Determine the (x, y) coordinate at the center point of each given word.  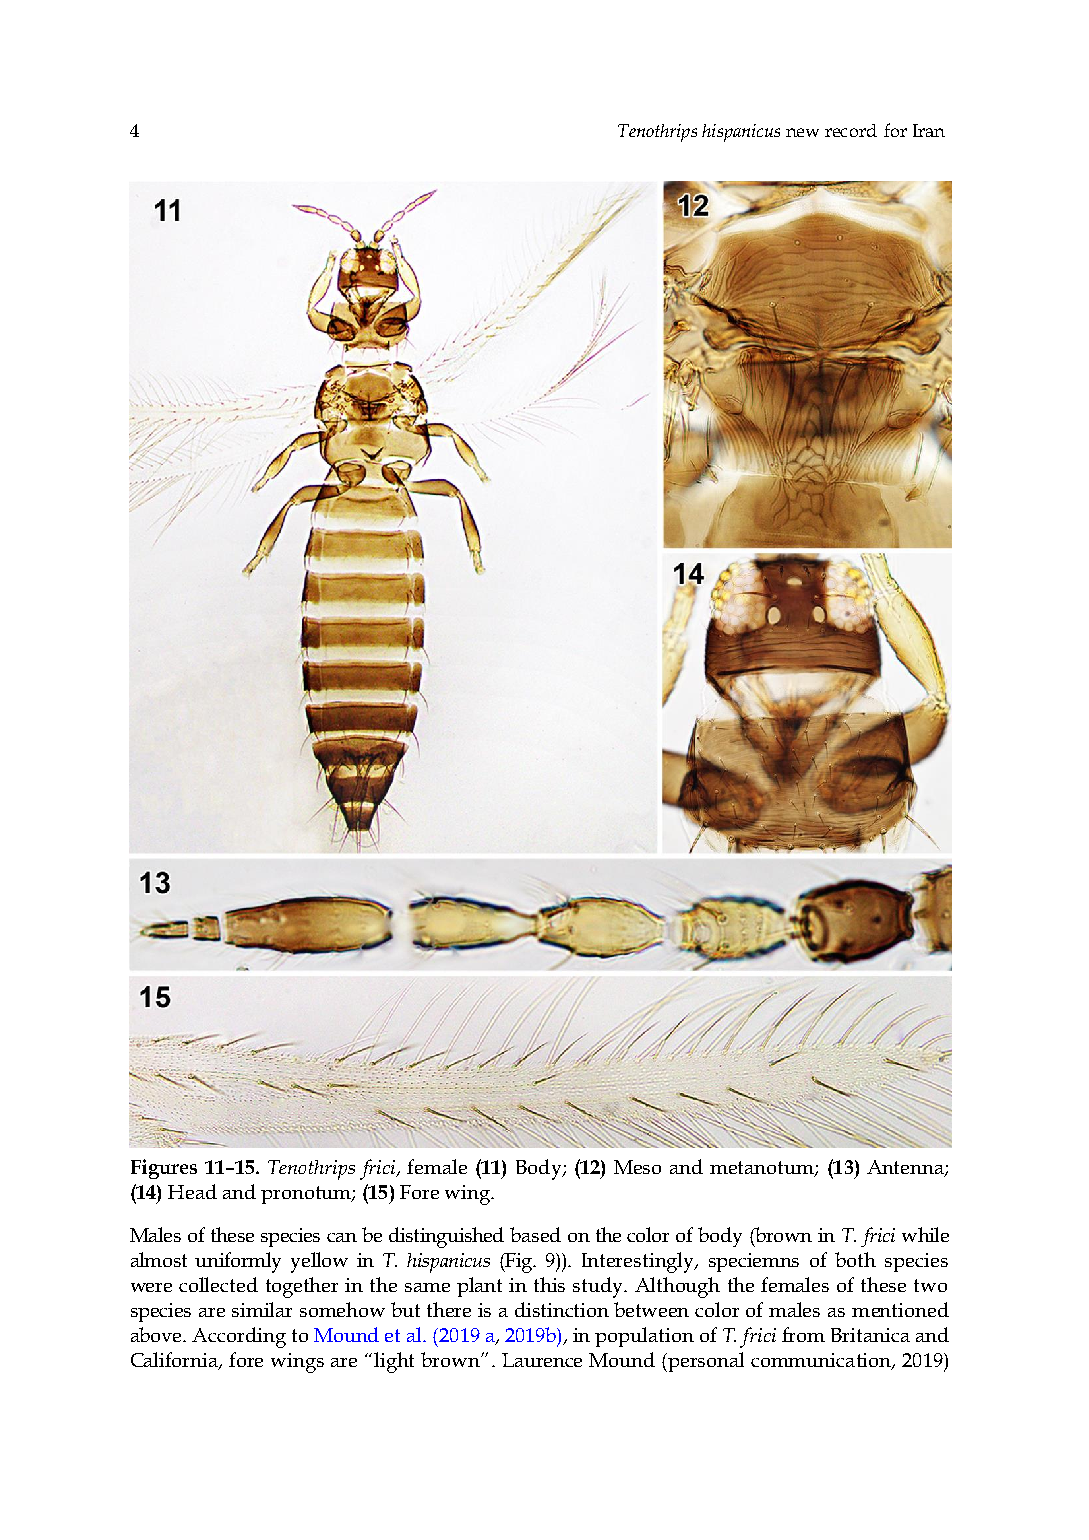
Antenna (906, 1168)
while (925, 1234)
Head (192, 1191)
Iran (929, 130)
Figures (164, 1169)
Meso (637, 1167)
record (851, 130)
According (239, 1337)
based (535, 1234)
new (802, 132)
